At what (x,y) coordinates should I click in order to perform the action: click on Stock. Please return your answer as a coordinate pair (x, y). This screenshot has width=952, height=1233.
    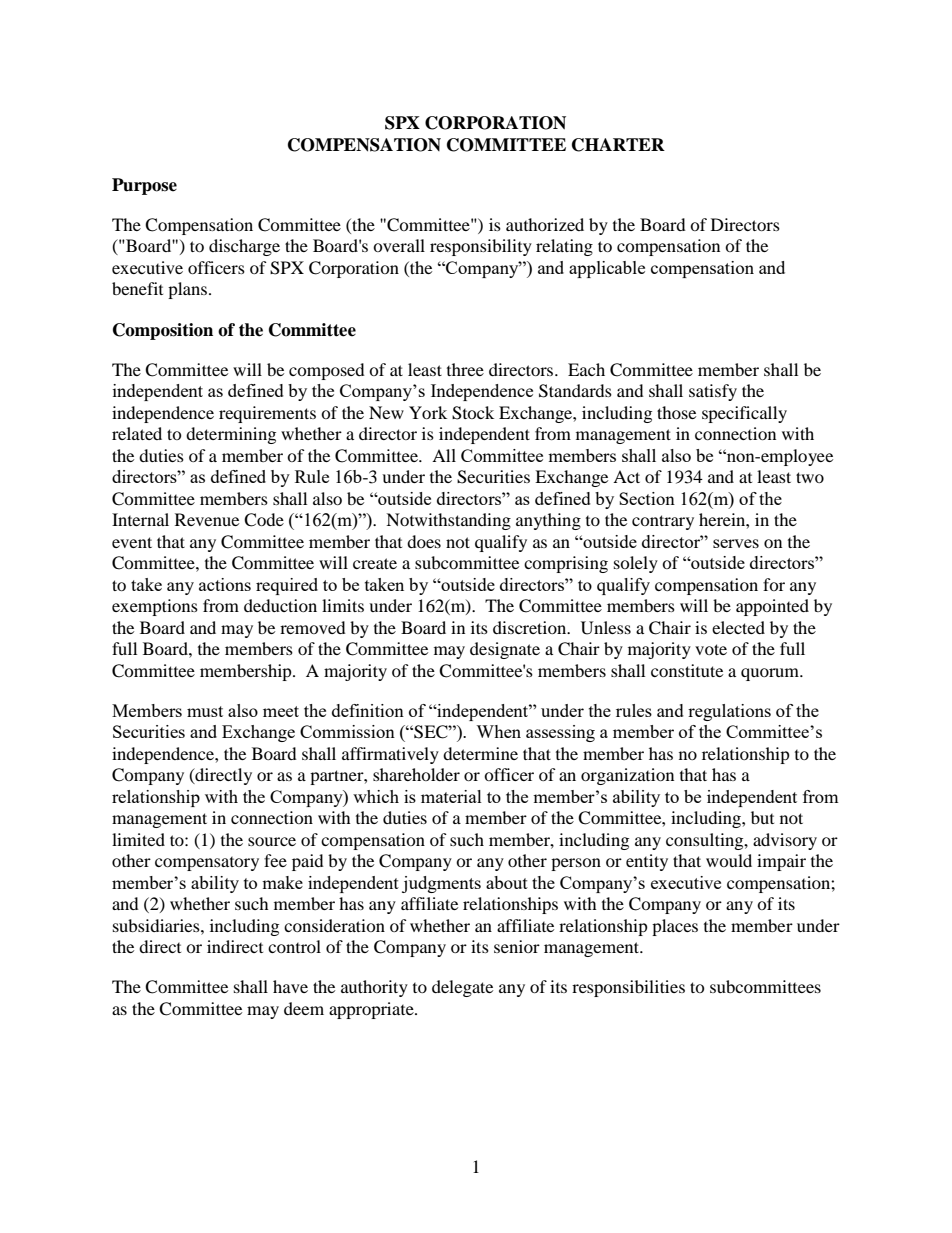
    Looking at the image, I should click on (473, 413).
